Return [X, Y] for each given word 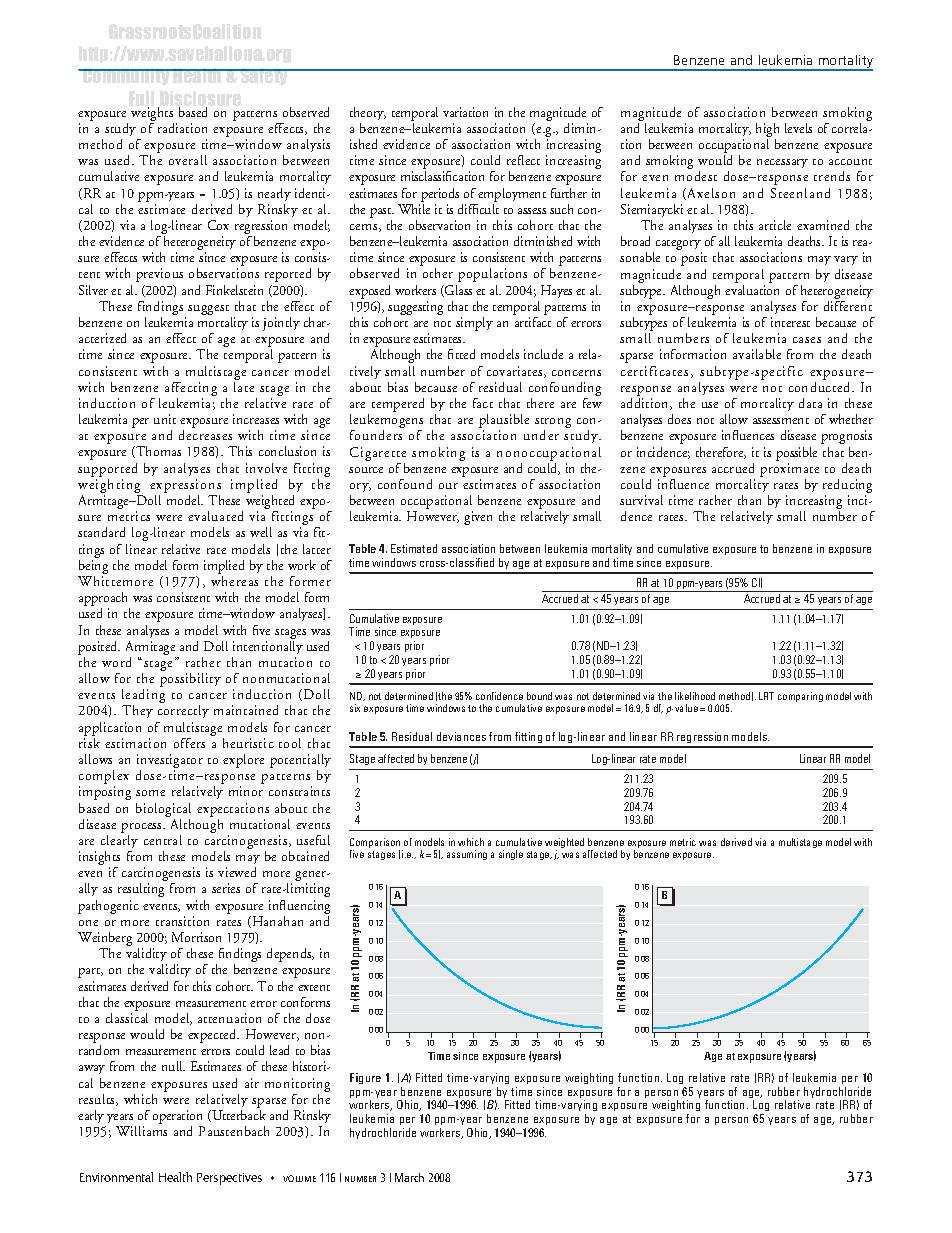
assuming [467, 855]
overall [188, 160]
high [767, 131]
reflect [523, 160]
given [478, 518]
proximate [789, 470]
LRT [766, 696]
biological [163, 810]
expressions [185, 487]
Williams [141, 1131]
